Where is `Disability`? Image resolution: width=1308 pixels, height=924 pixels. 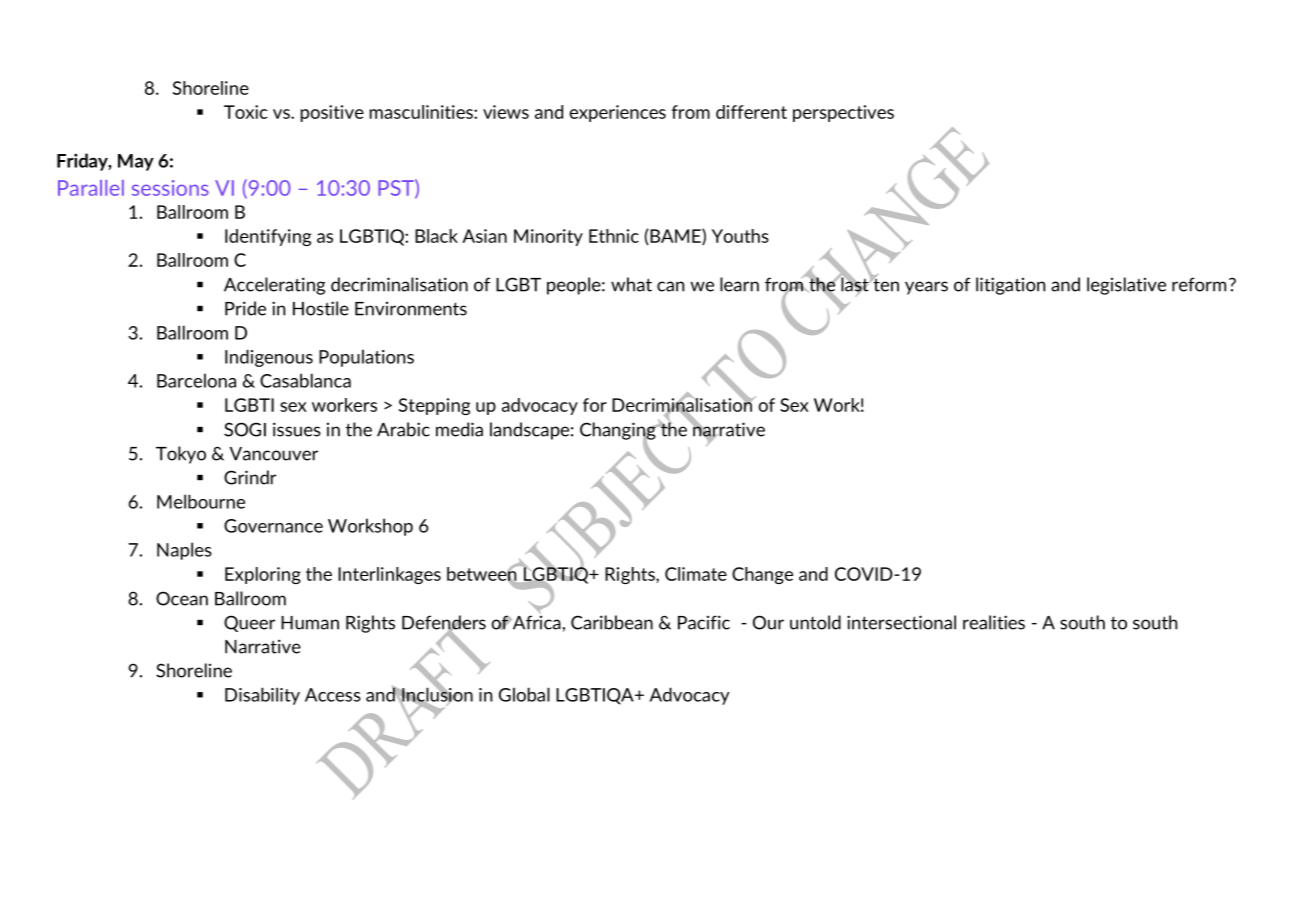 Disability is located at coordinates (262, 696).
